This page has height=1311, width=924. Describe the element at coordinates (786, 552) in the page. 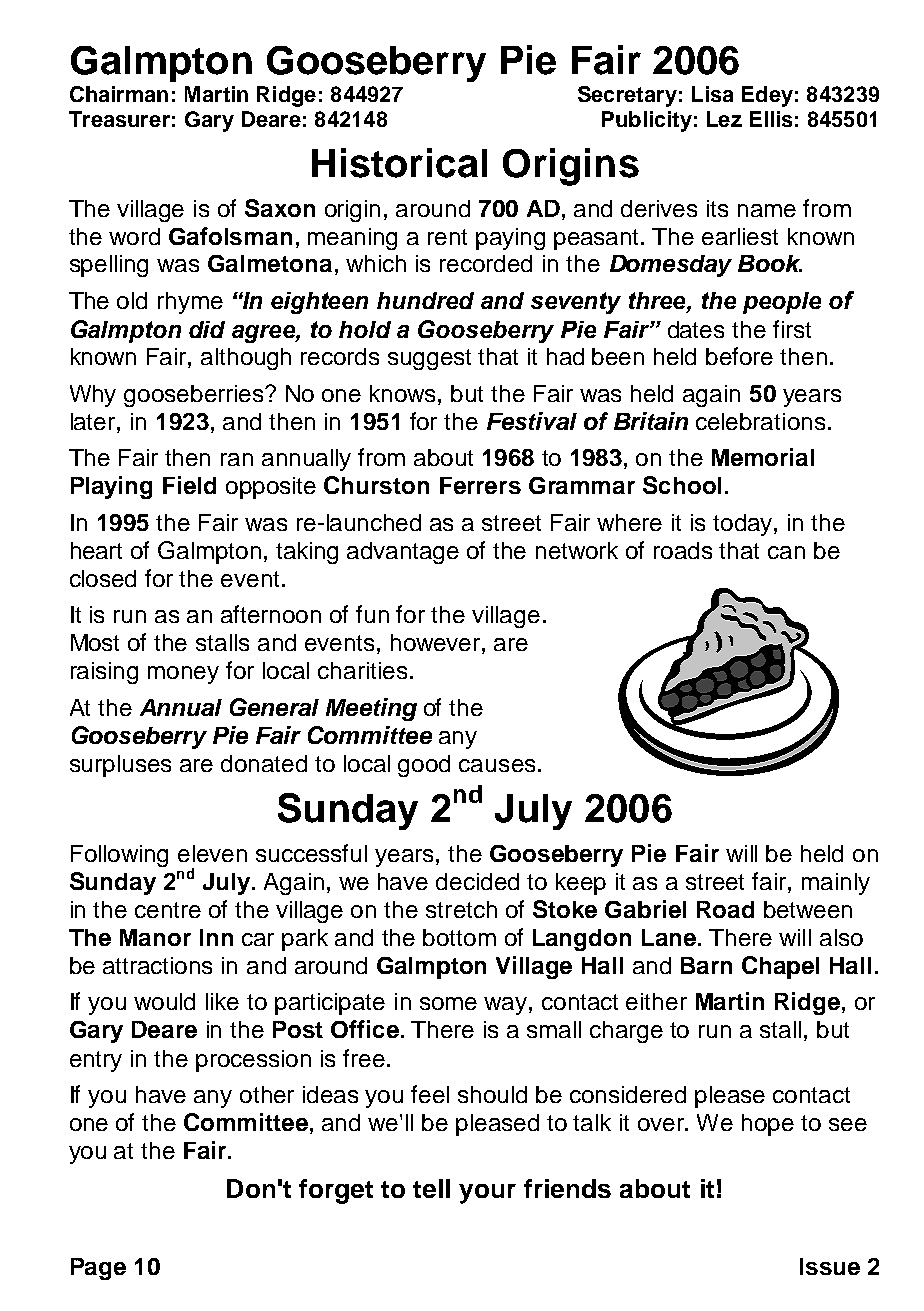

I see `can` at that location.
